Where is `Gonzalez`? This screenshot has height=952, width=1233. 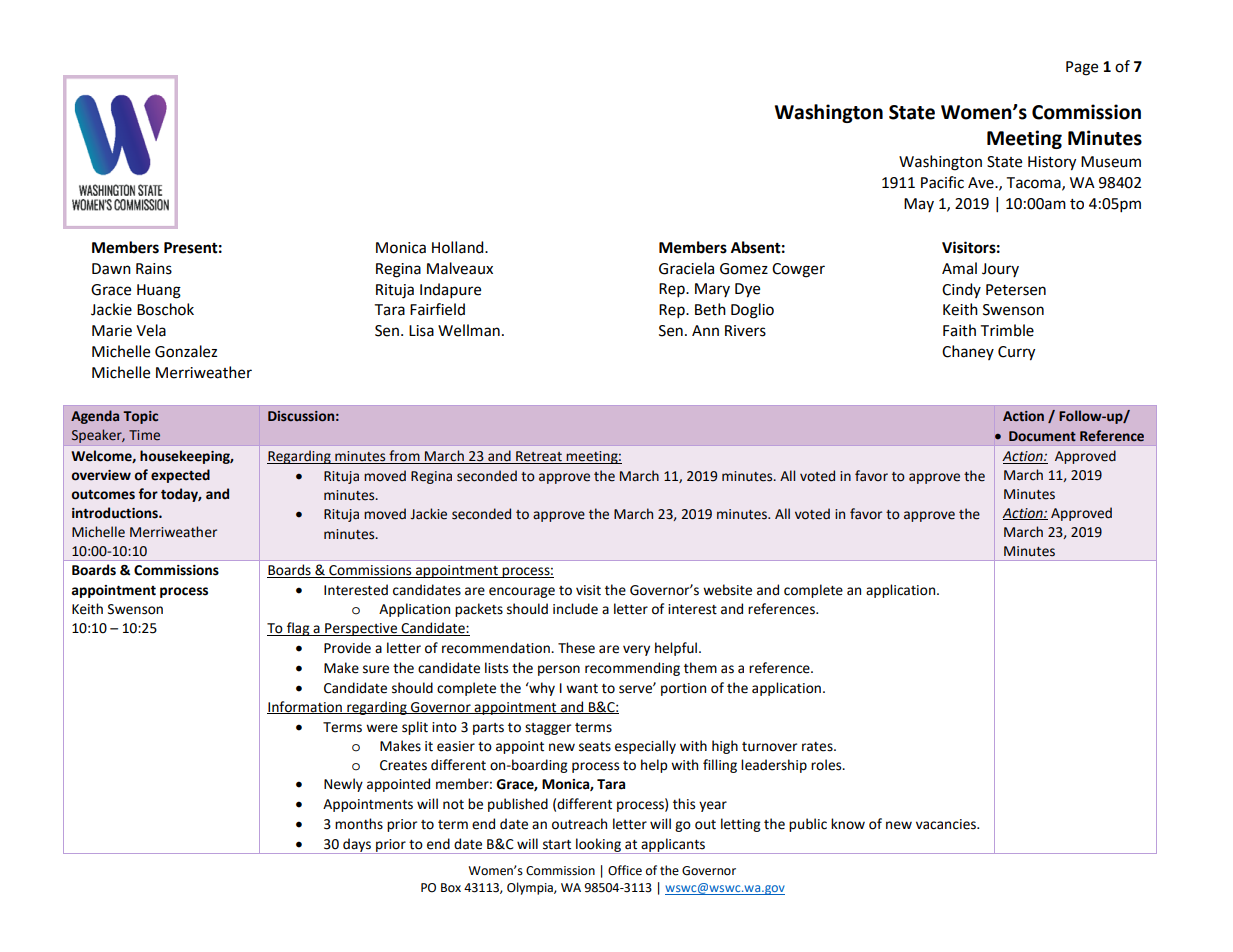 Gonzalez is located at coordinates (186, 351).
